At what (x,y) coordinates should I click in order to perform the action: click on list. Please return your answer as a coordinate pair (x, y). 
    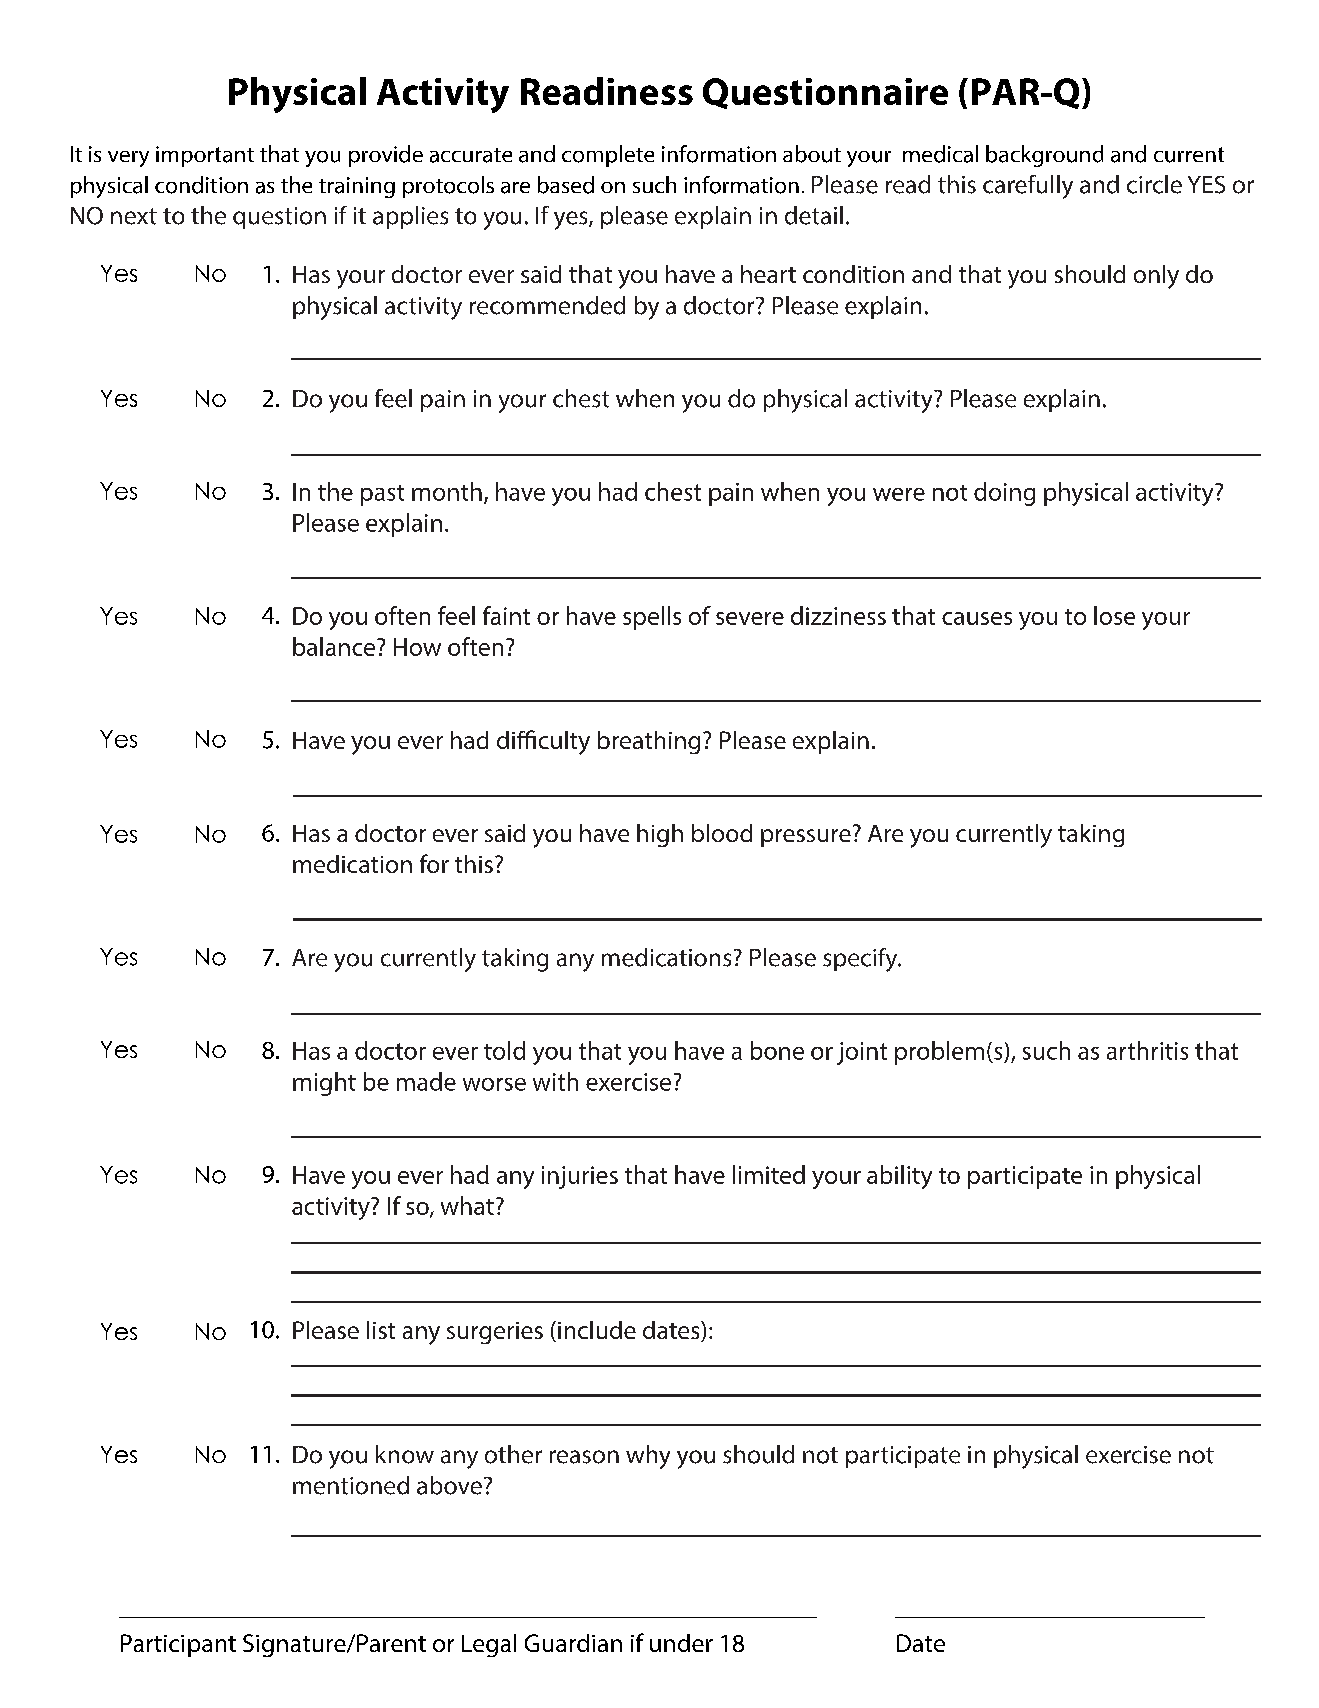
    Looking at the image, I should click on (381, 1330).
